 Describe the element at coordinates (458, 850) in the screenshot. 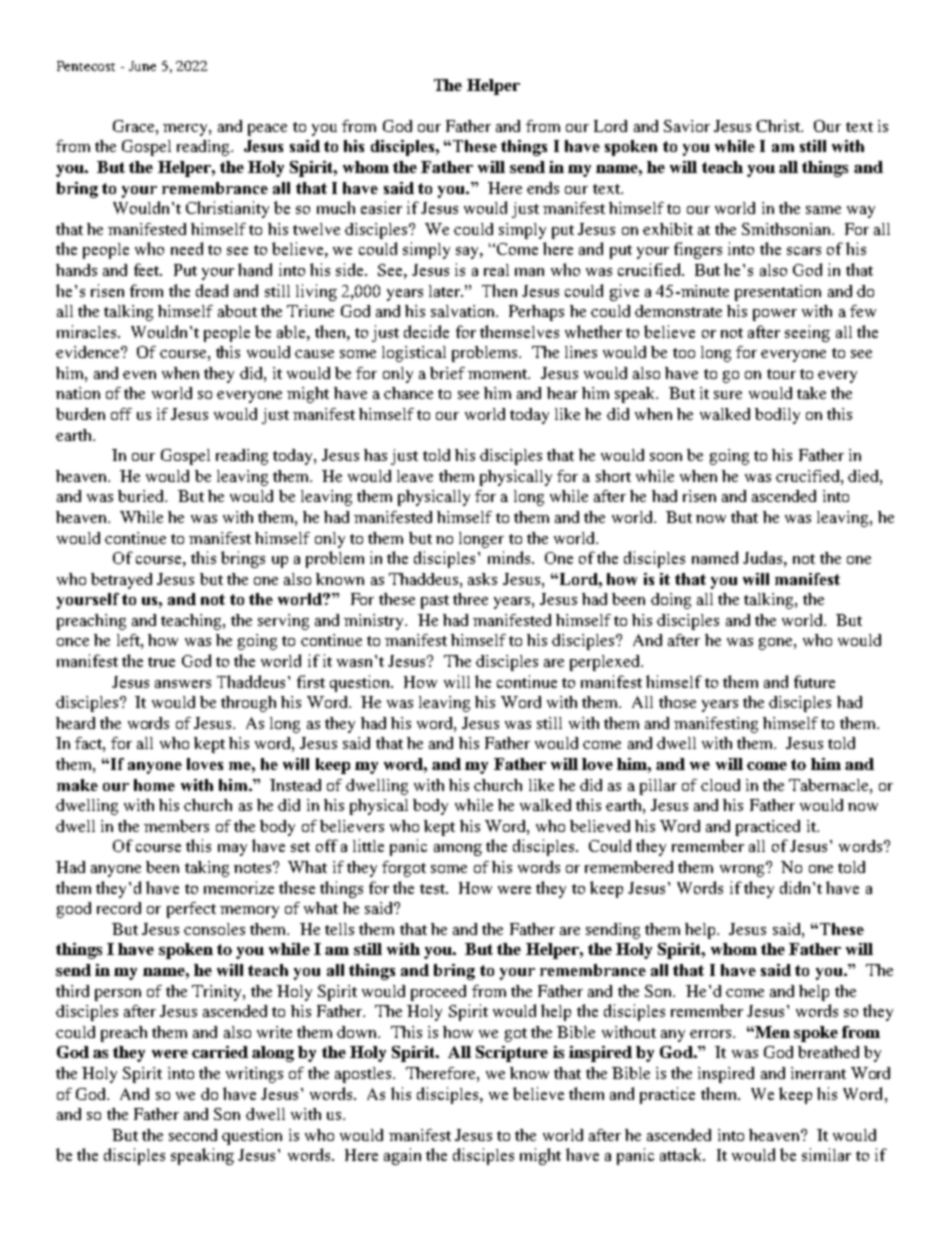

I see `among` at that location.
